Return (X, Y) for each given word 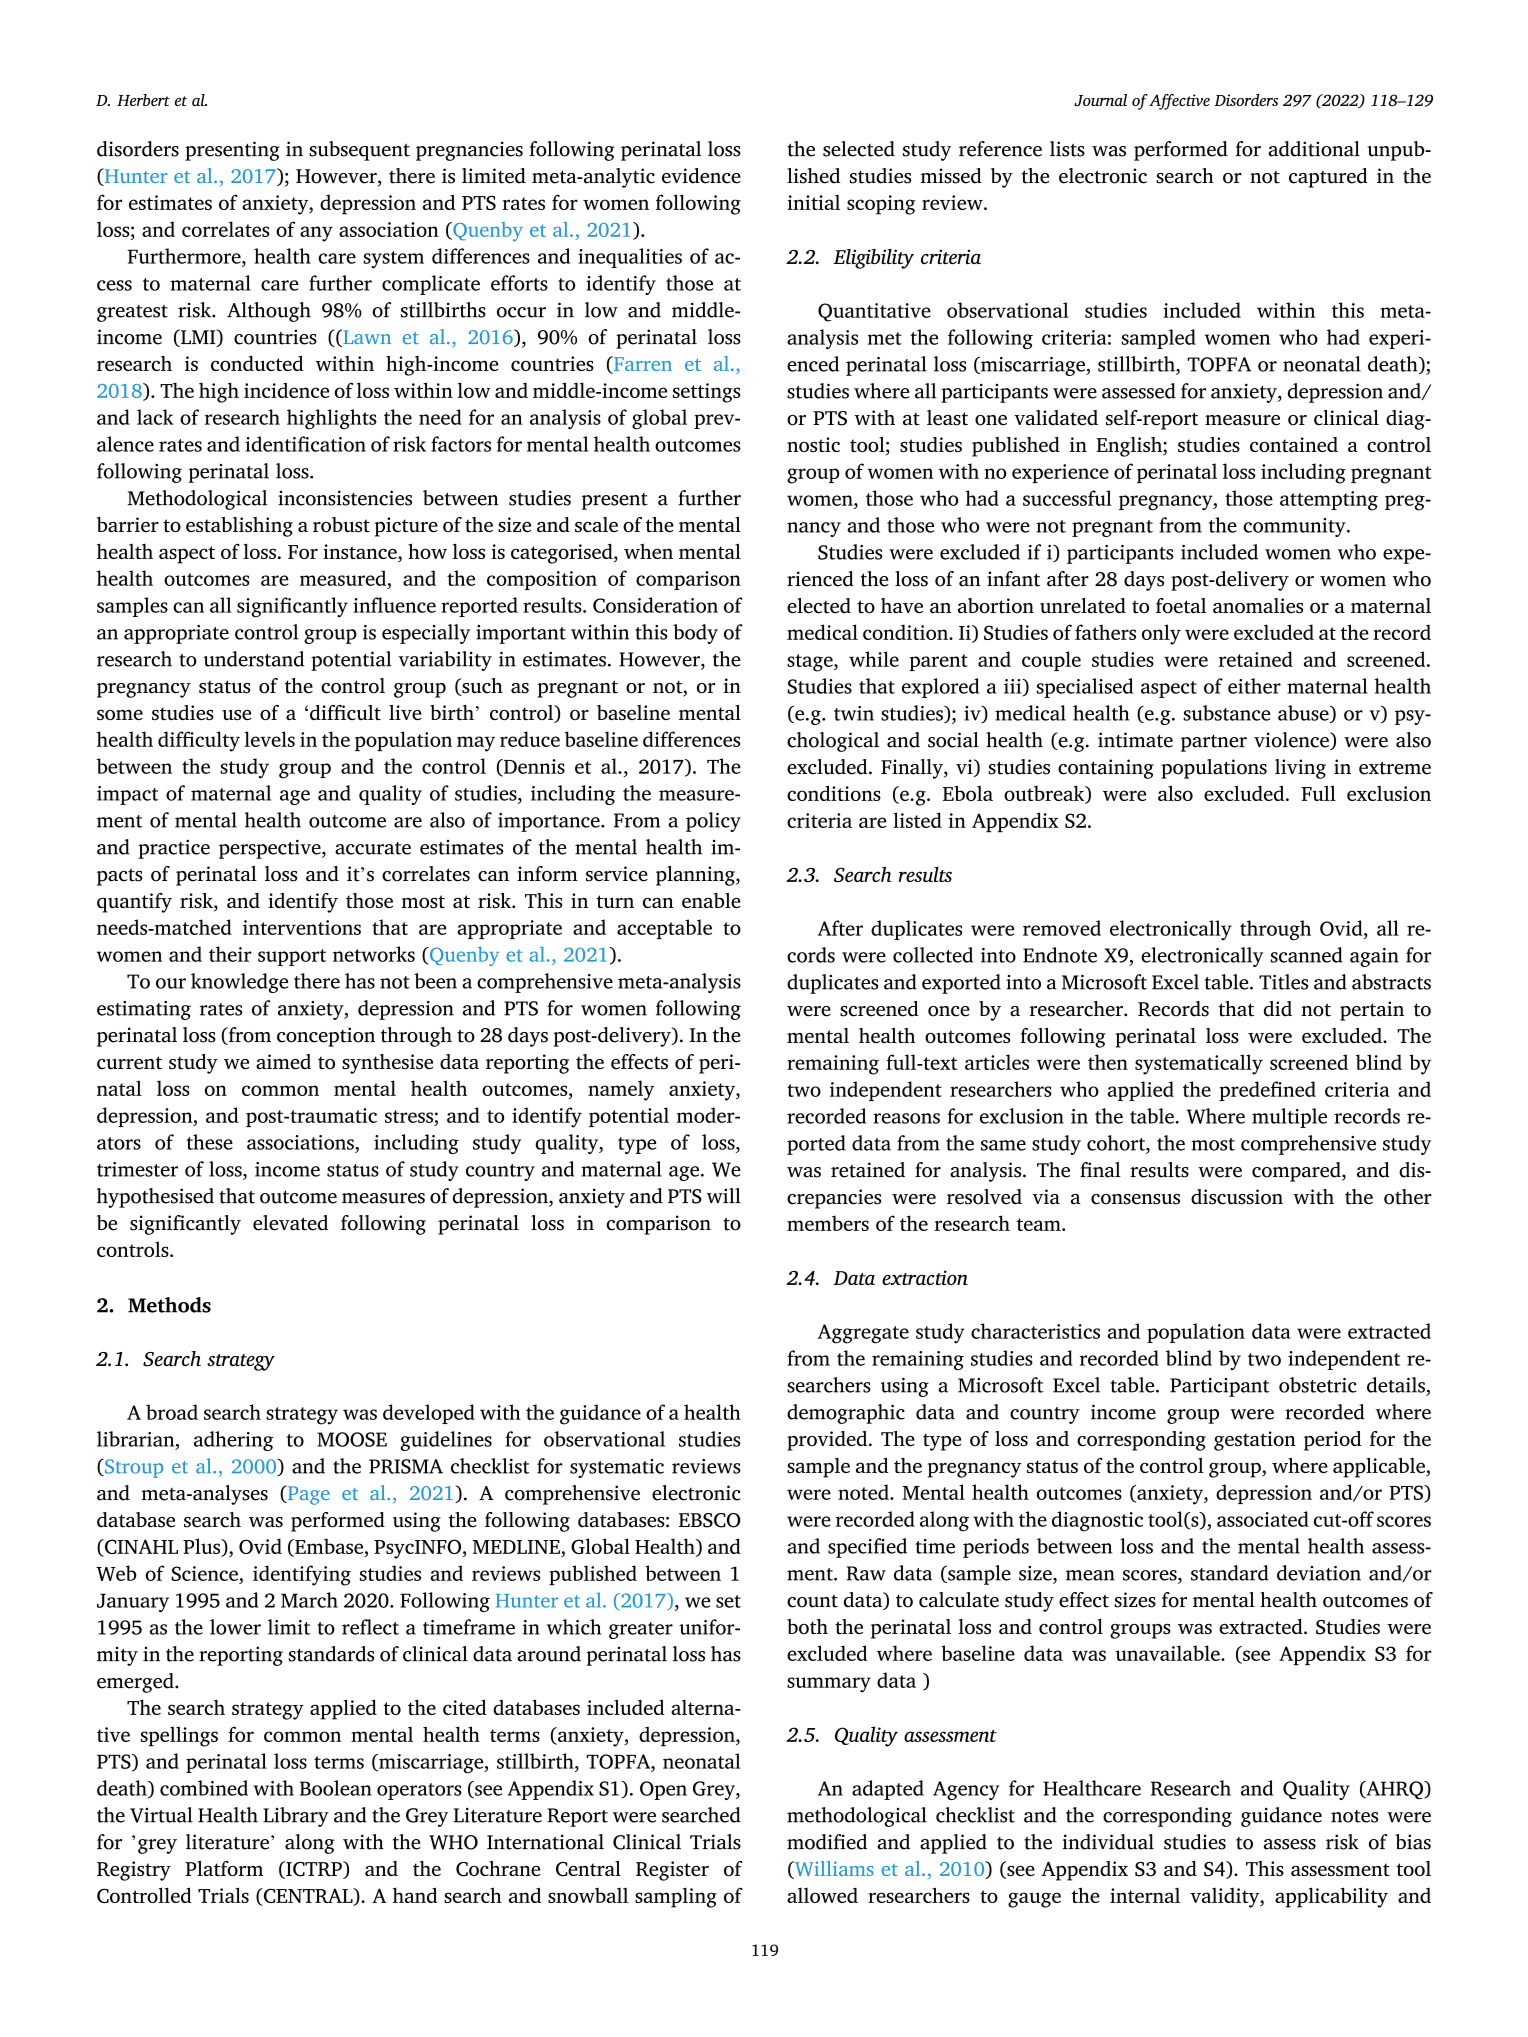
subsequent (359, 151)
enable (711, 900)
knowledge (239, 983)
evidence (701, 176)
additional (1314, 149)
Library (296, 1817)
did (1278, 1009)
